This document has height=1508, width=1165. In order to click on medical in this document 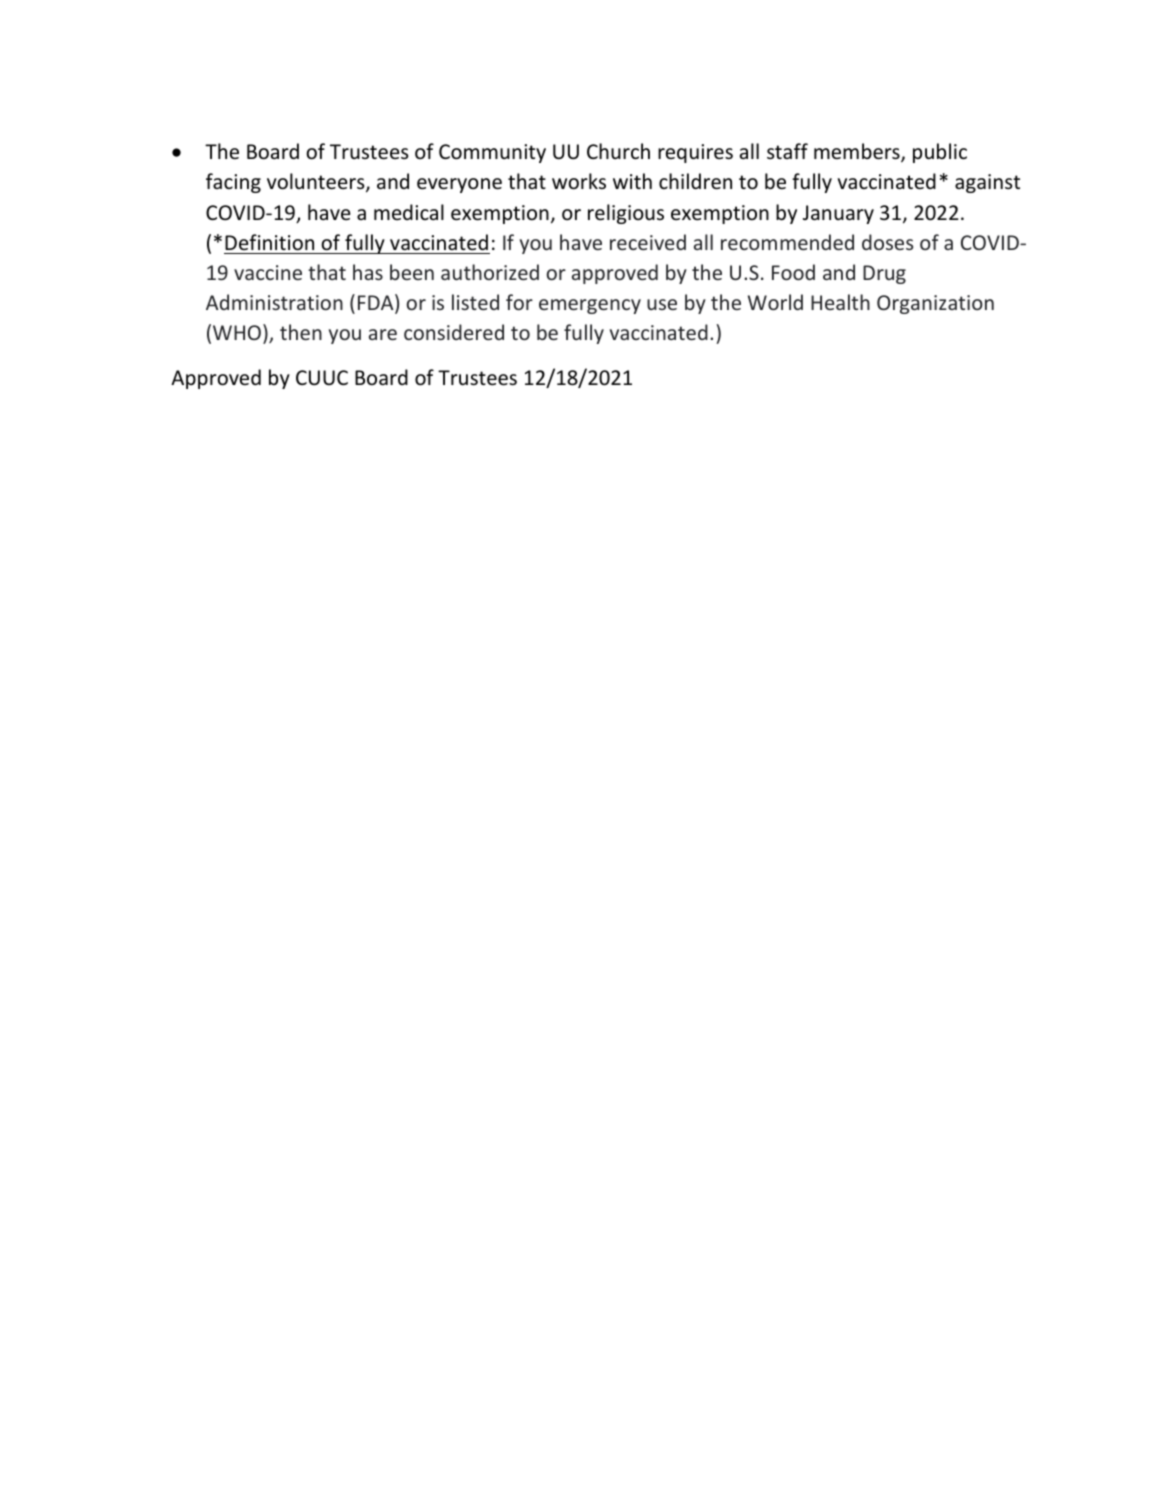, I will do `click(409, 212)`.
